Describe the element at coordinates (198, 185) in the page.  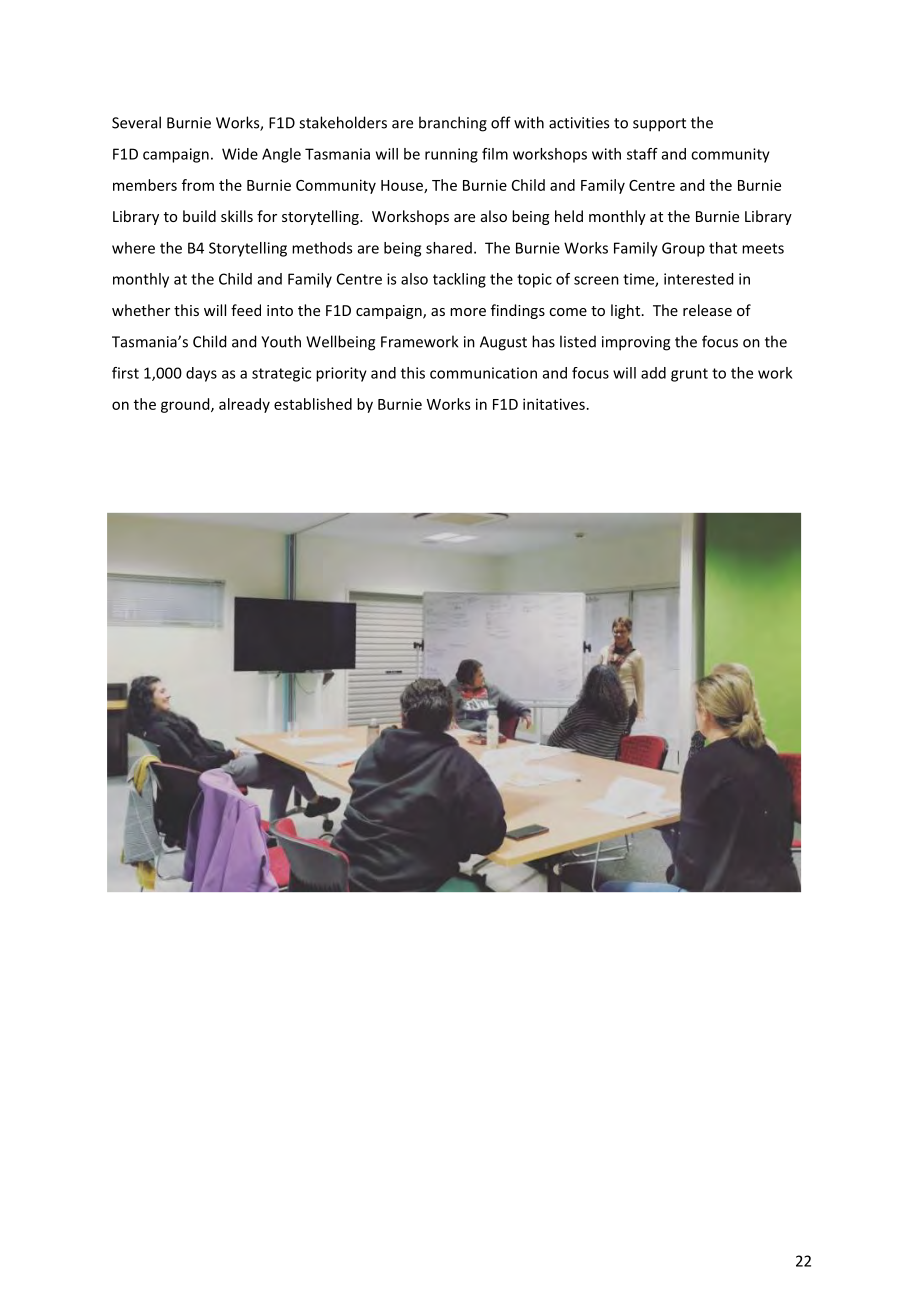
I see `from` at that location.
